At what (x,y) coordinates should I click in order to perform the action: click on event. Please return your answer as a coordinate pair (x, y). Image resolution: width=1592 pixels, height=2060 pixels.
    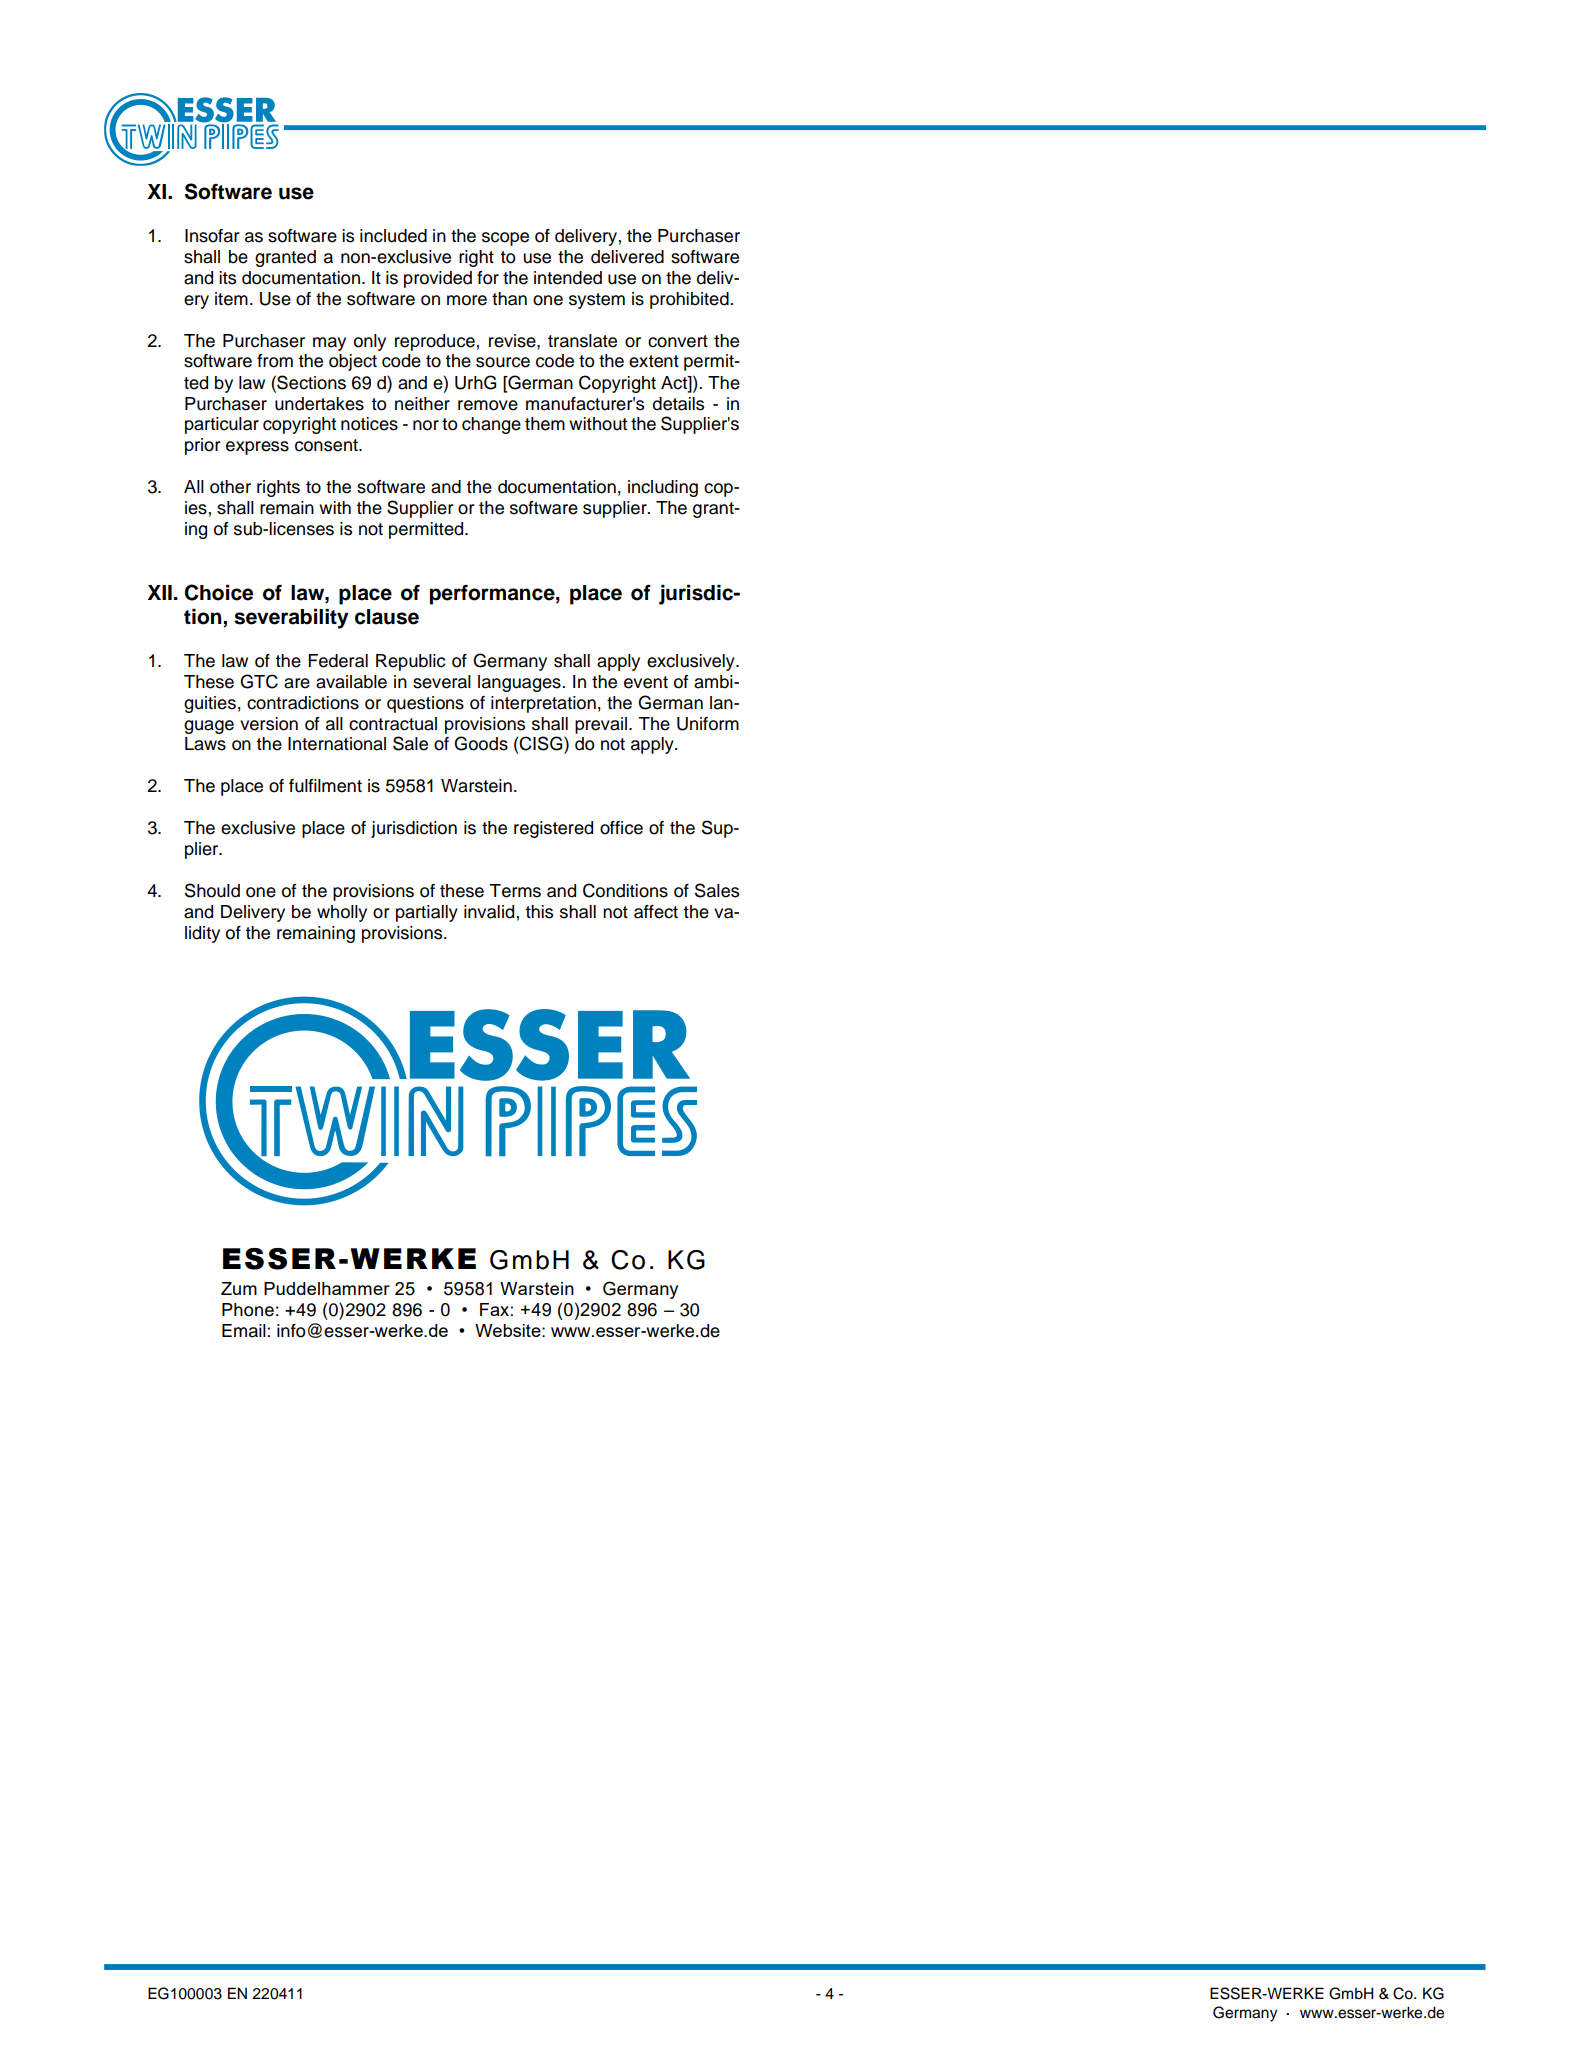
    Looking at the image, I should click on (646, 682).
